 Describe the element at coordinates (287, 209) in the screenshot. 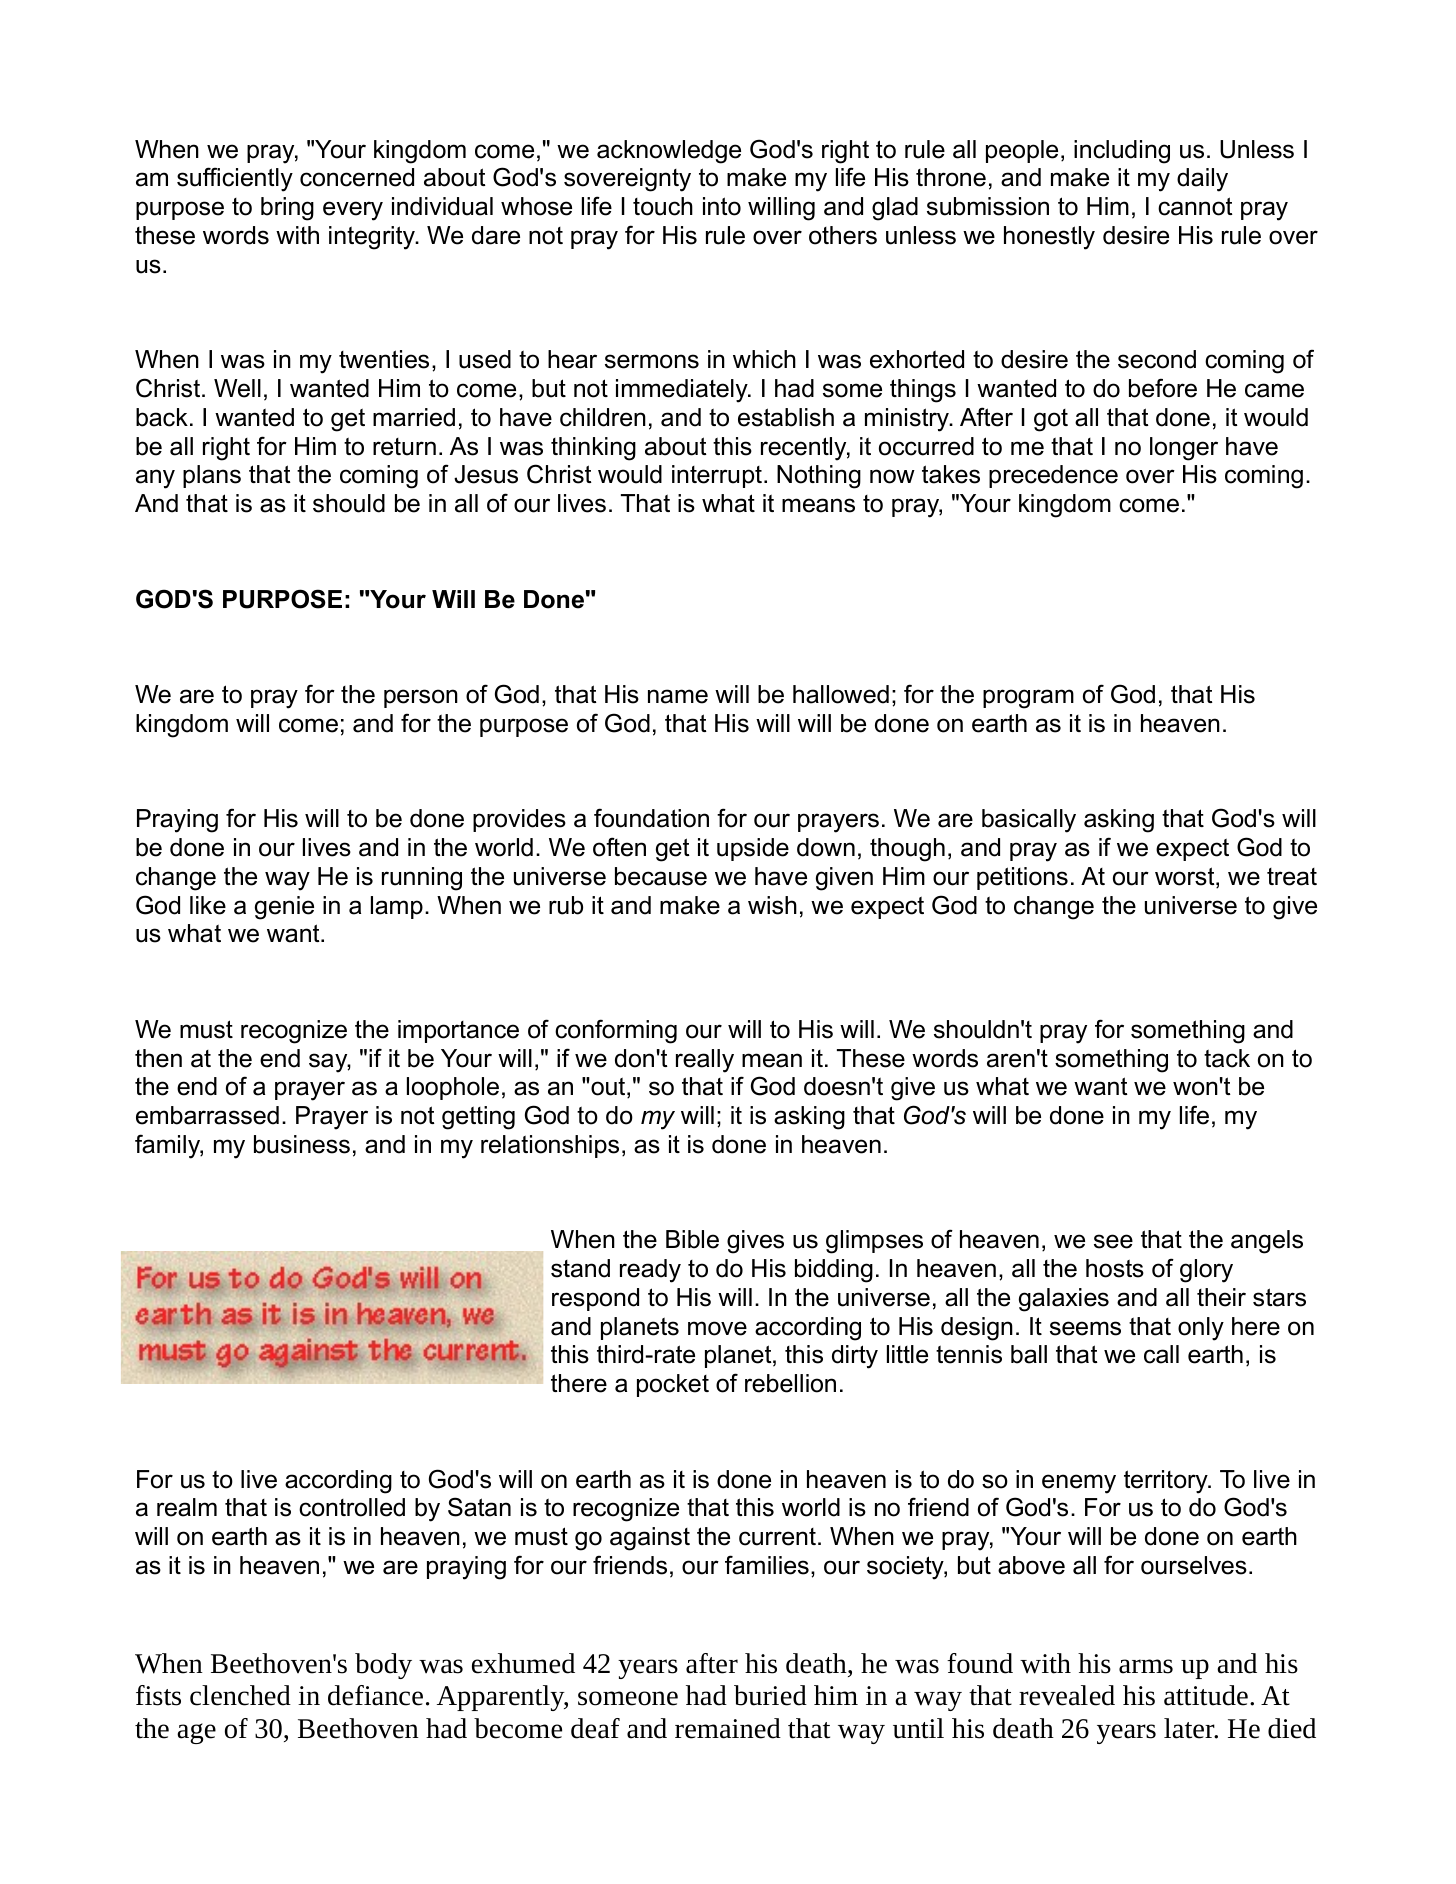

I see `bring` at that location.
